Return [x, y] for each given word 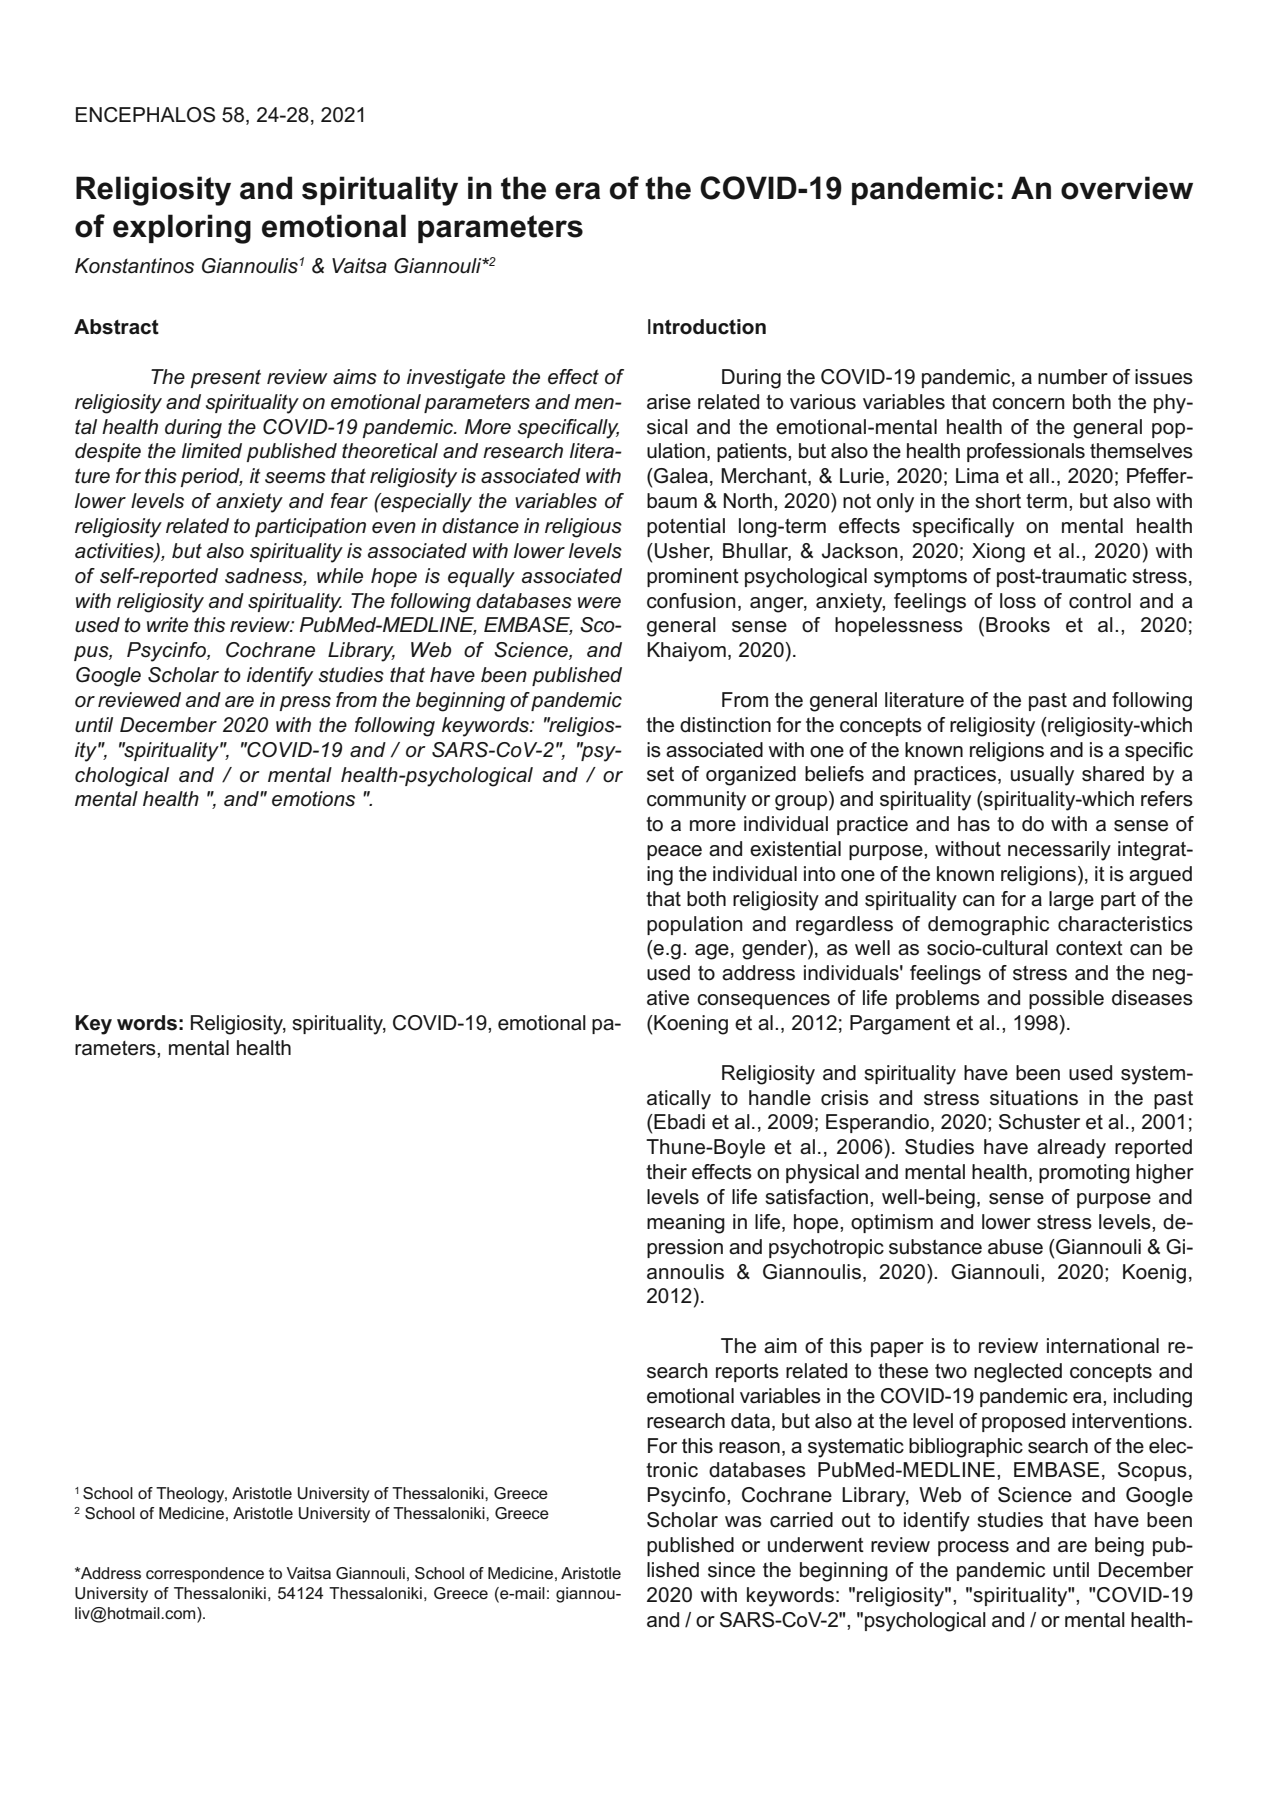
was [743, 1522]
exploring [182, 229]
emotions [313, 799]
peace [674, 852]
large [1071, 901]
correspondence [205, 1575]
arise [669, 402]
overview [1127, 188]
